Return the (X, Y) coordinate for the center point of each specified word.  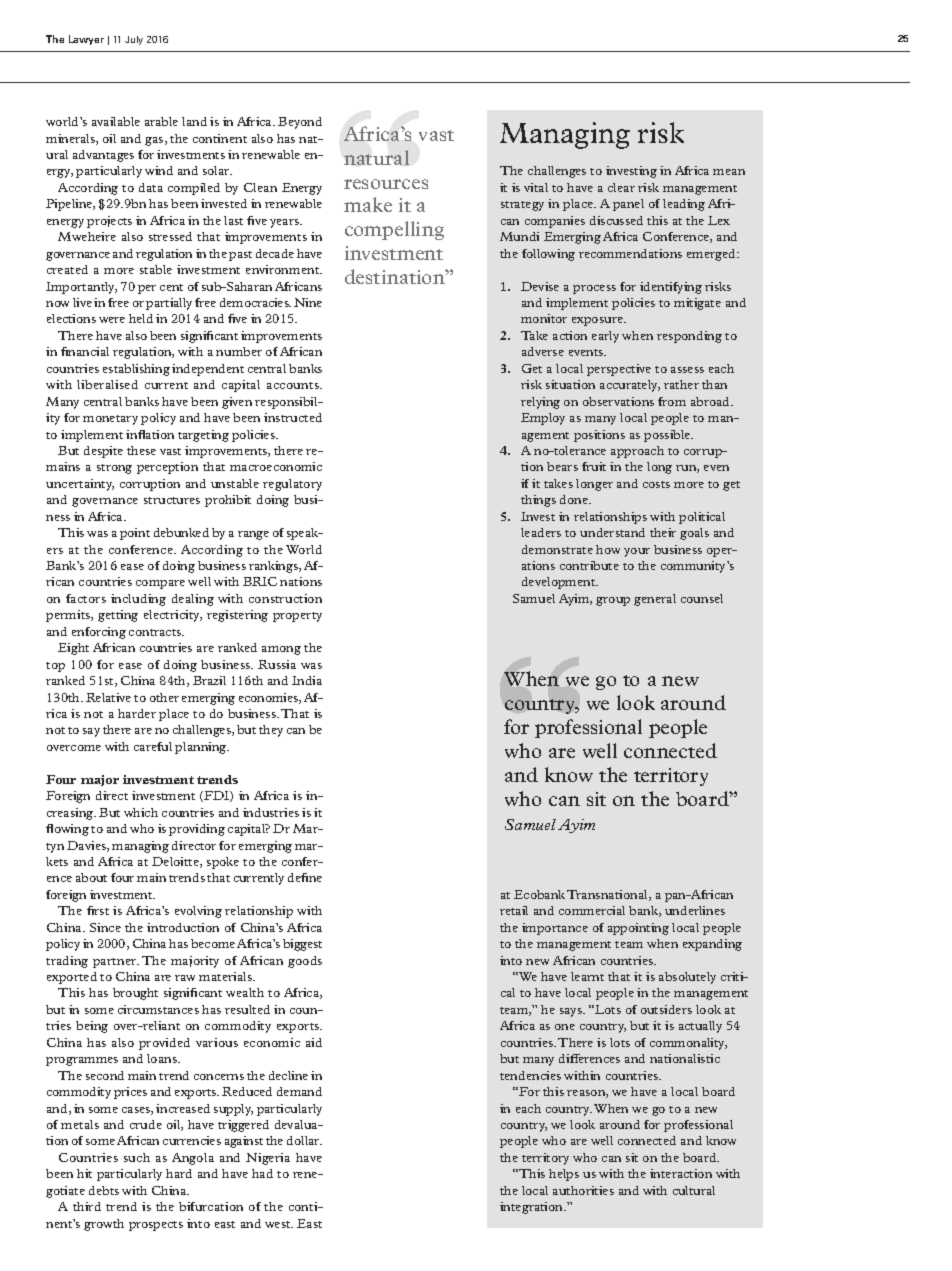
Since (105, 927)
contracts (156, 632)
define (305, 877)
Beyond (300, 123)
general (655, 600)
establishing (136, 370)
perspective (619, 370)
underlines (695, 910)
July (134, 40)
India (307, 680)
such (137, 1157)
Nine (308, 302)
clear (621, 187)
